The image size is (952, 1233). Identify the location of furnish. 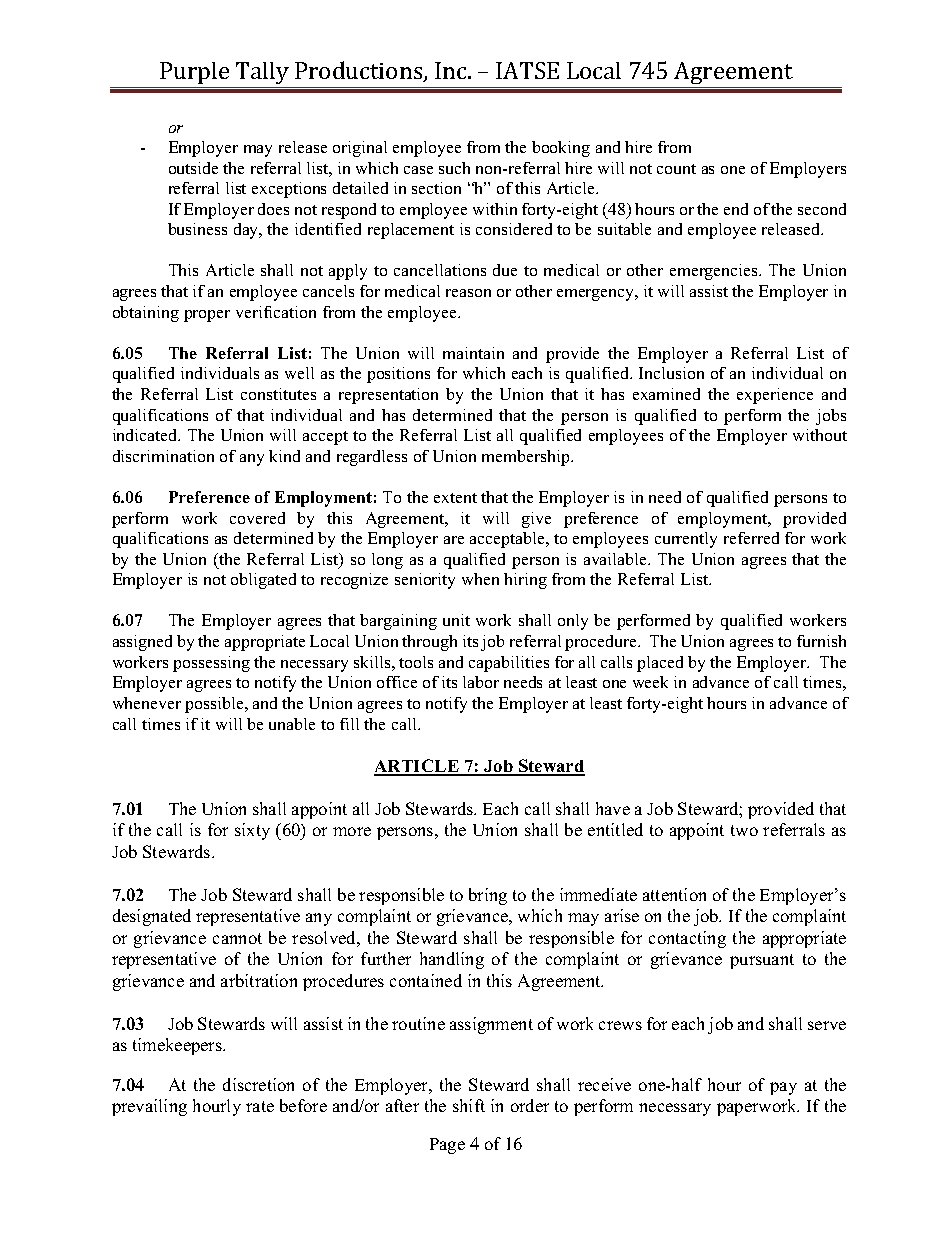
(821, 641).
